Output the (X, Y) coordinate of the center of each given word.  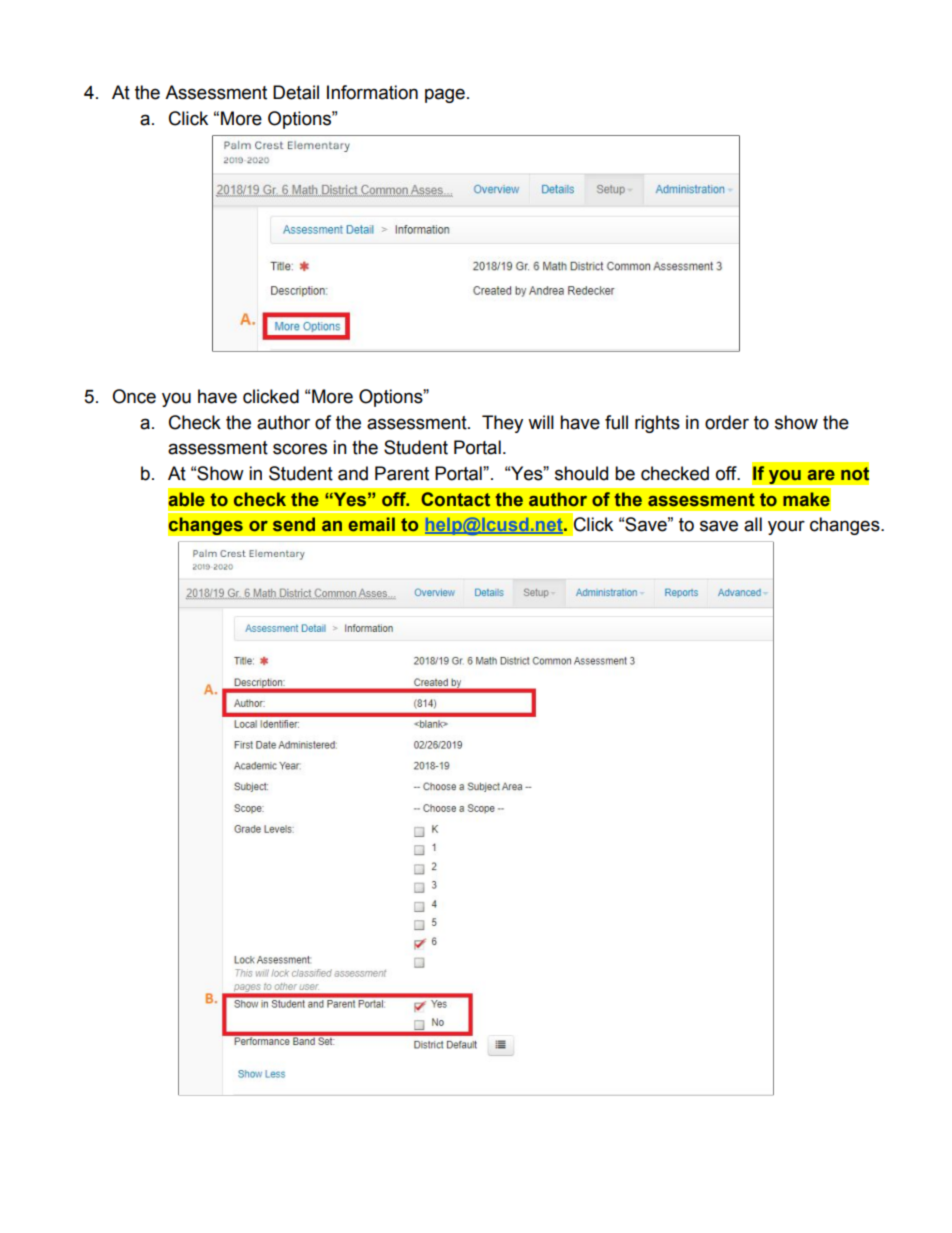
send (294, 524)
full (616, 422)
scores (300, 449)
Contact (455, 499)
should (581, 473)
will (541, 422)
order (727, 422)
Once (134, 396)
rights (657, 424)
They (502, 424)
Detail (296, 92)
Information (372, 92)
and (353, 473)
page (445, 95)
